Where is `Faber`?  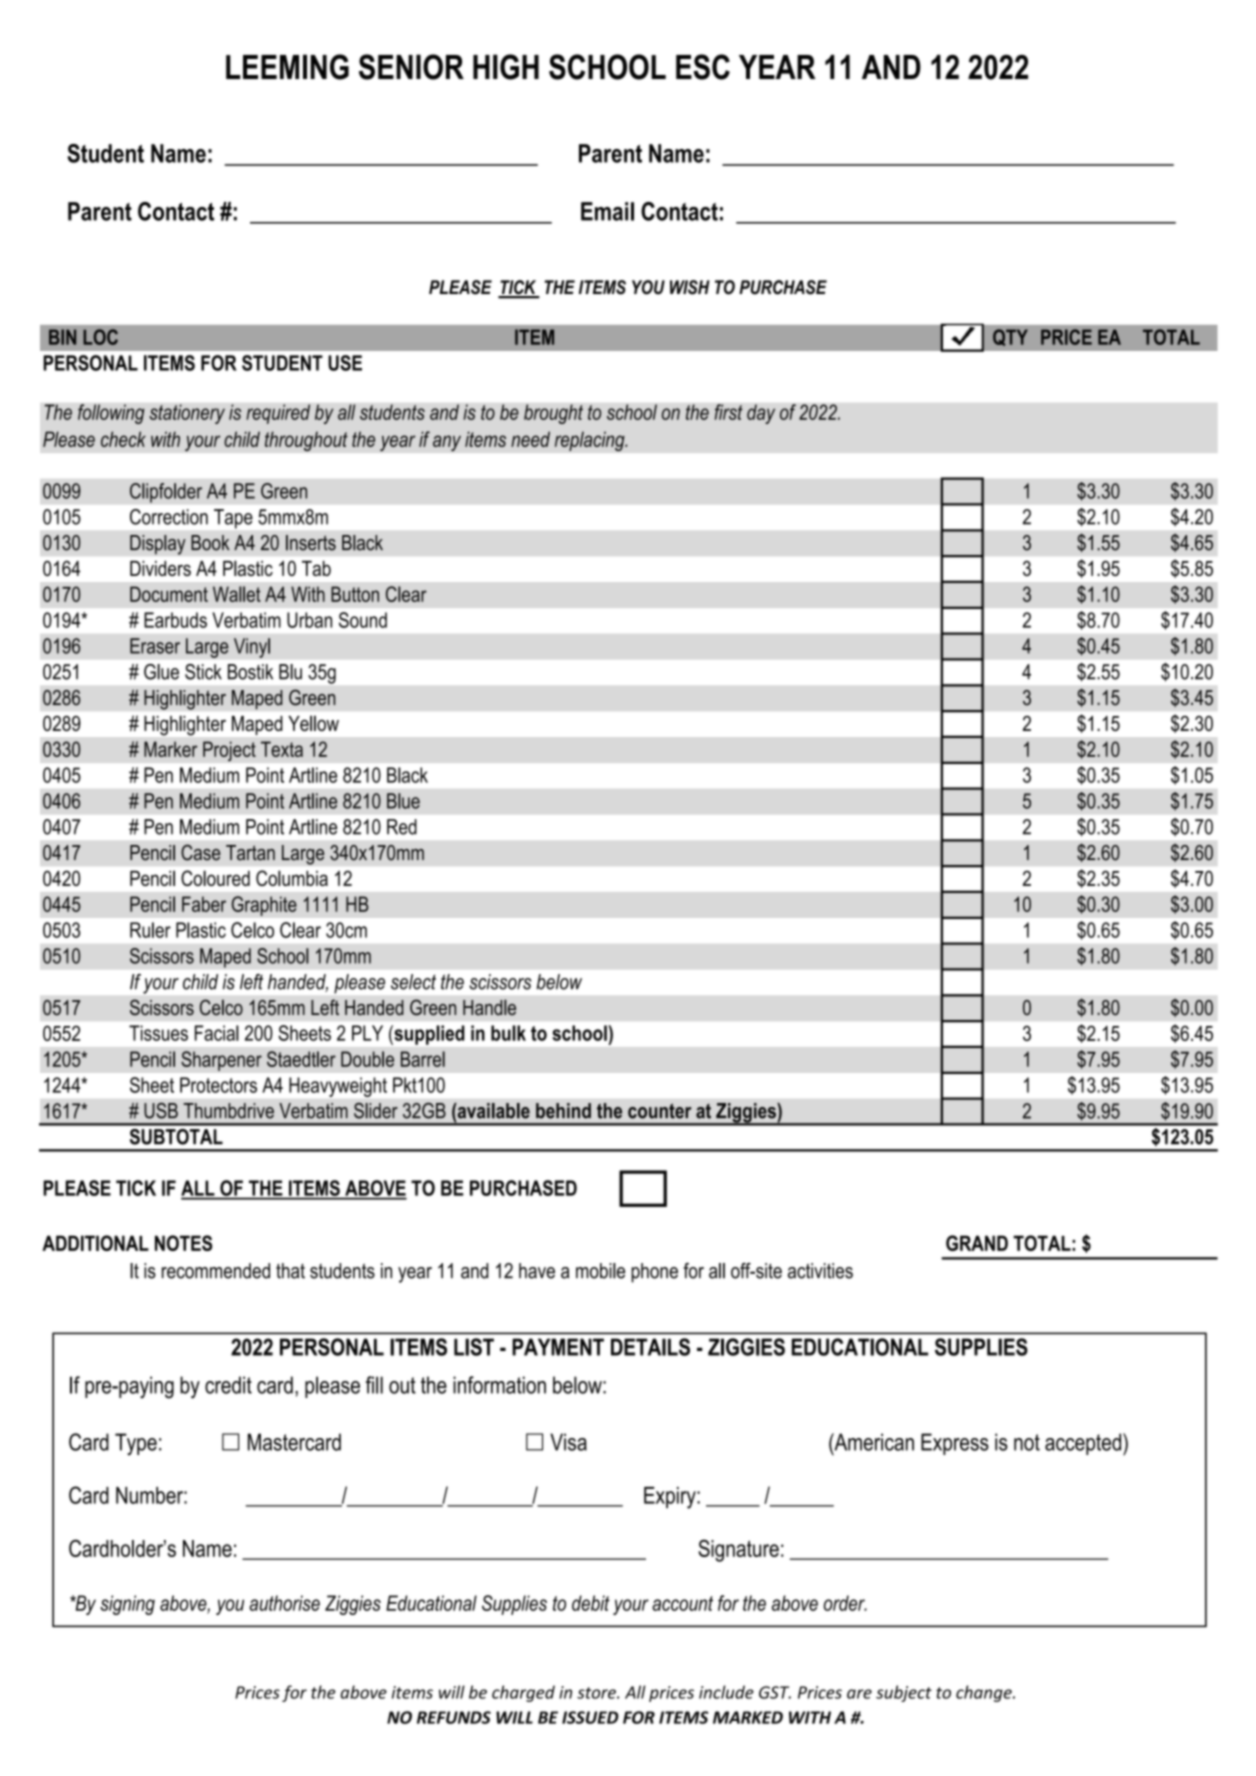 Faber is located at coordinates (204, 904).
